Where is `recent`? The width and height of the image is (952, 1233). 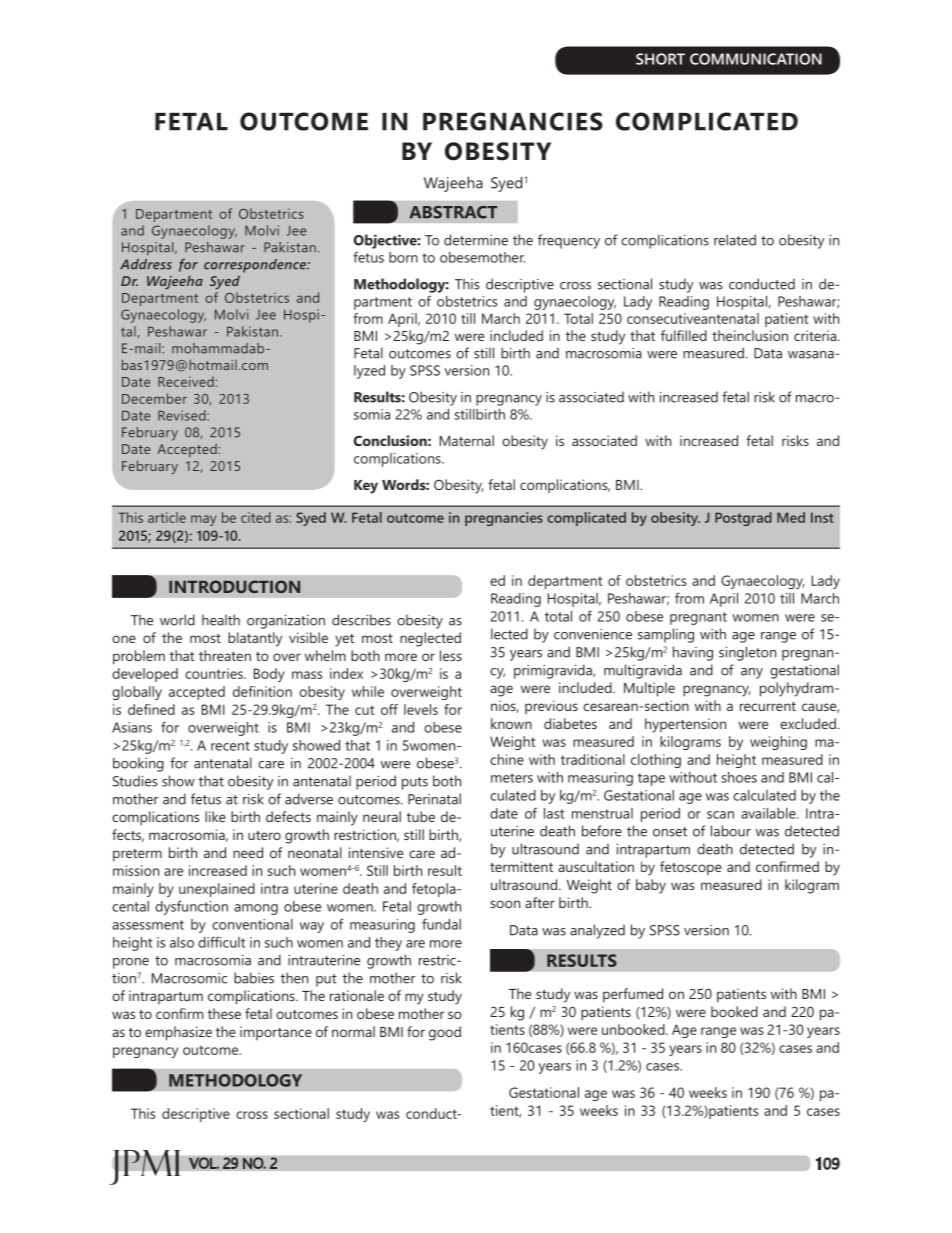 recent is located at coordinates (230, 746).
